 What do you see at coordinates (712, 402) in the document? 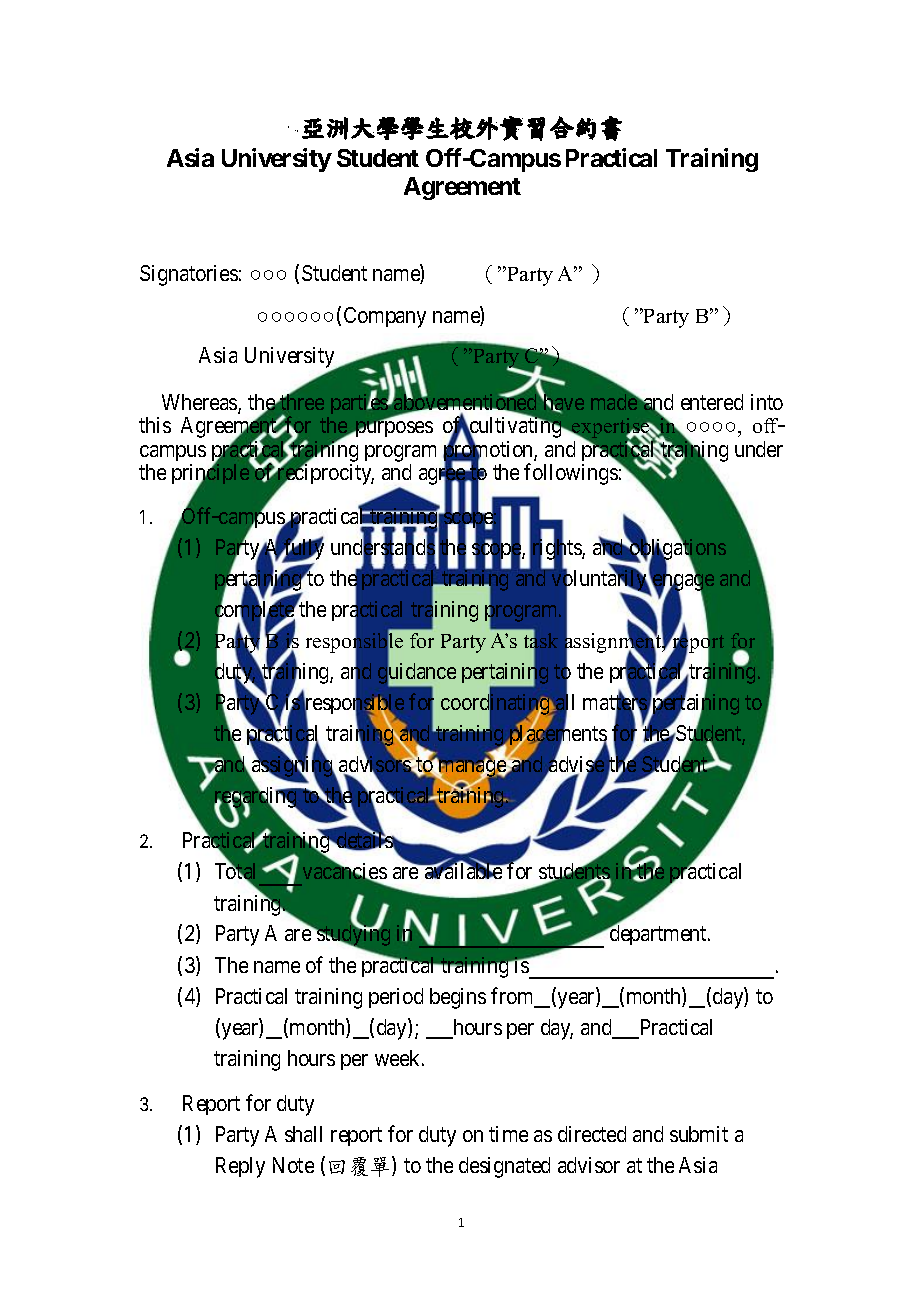
I see `entered` at bounding box center [712, 402].
